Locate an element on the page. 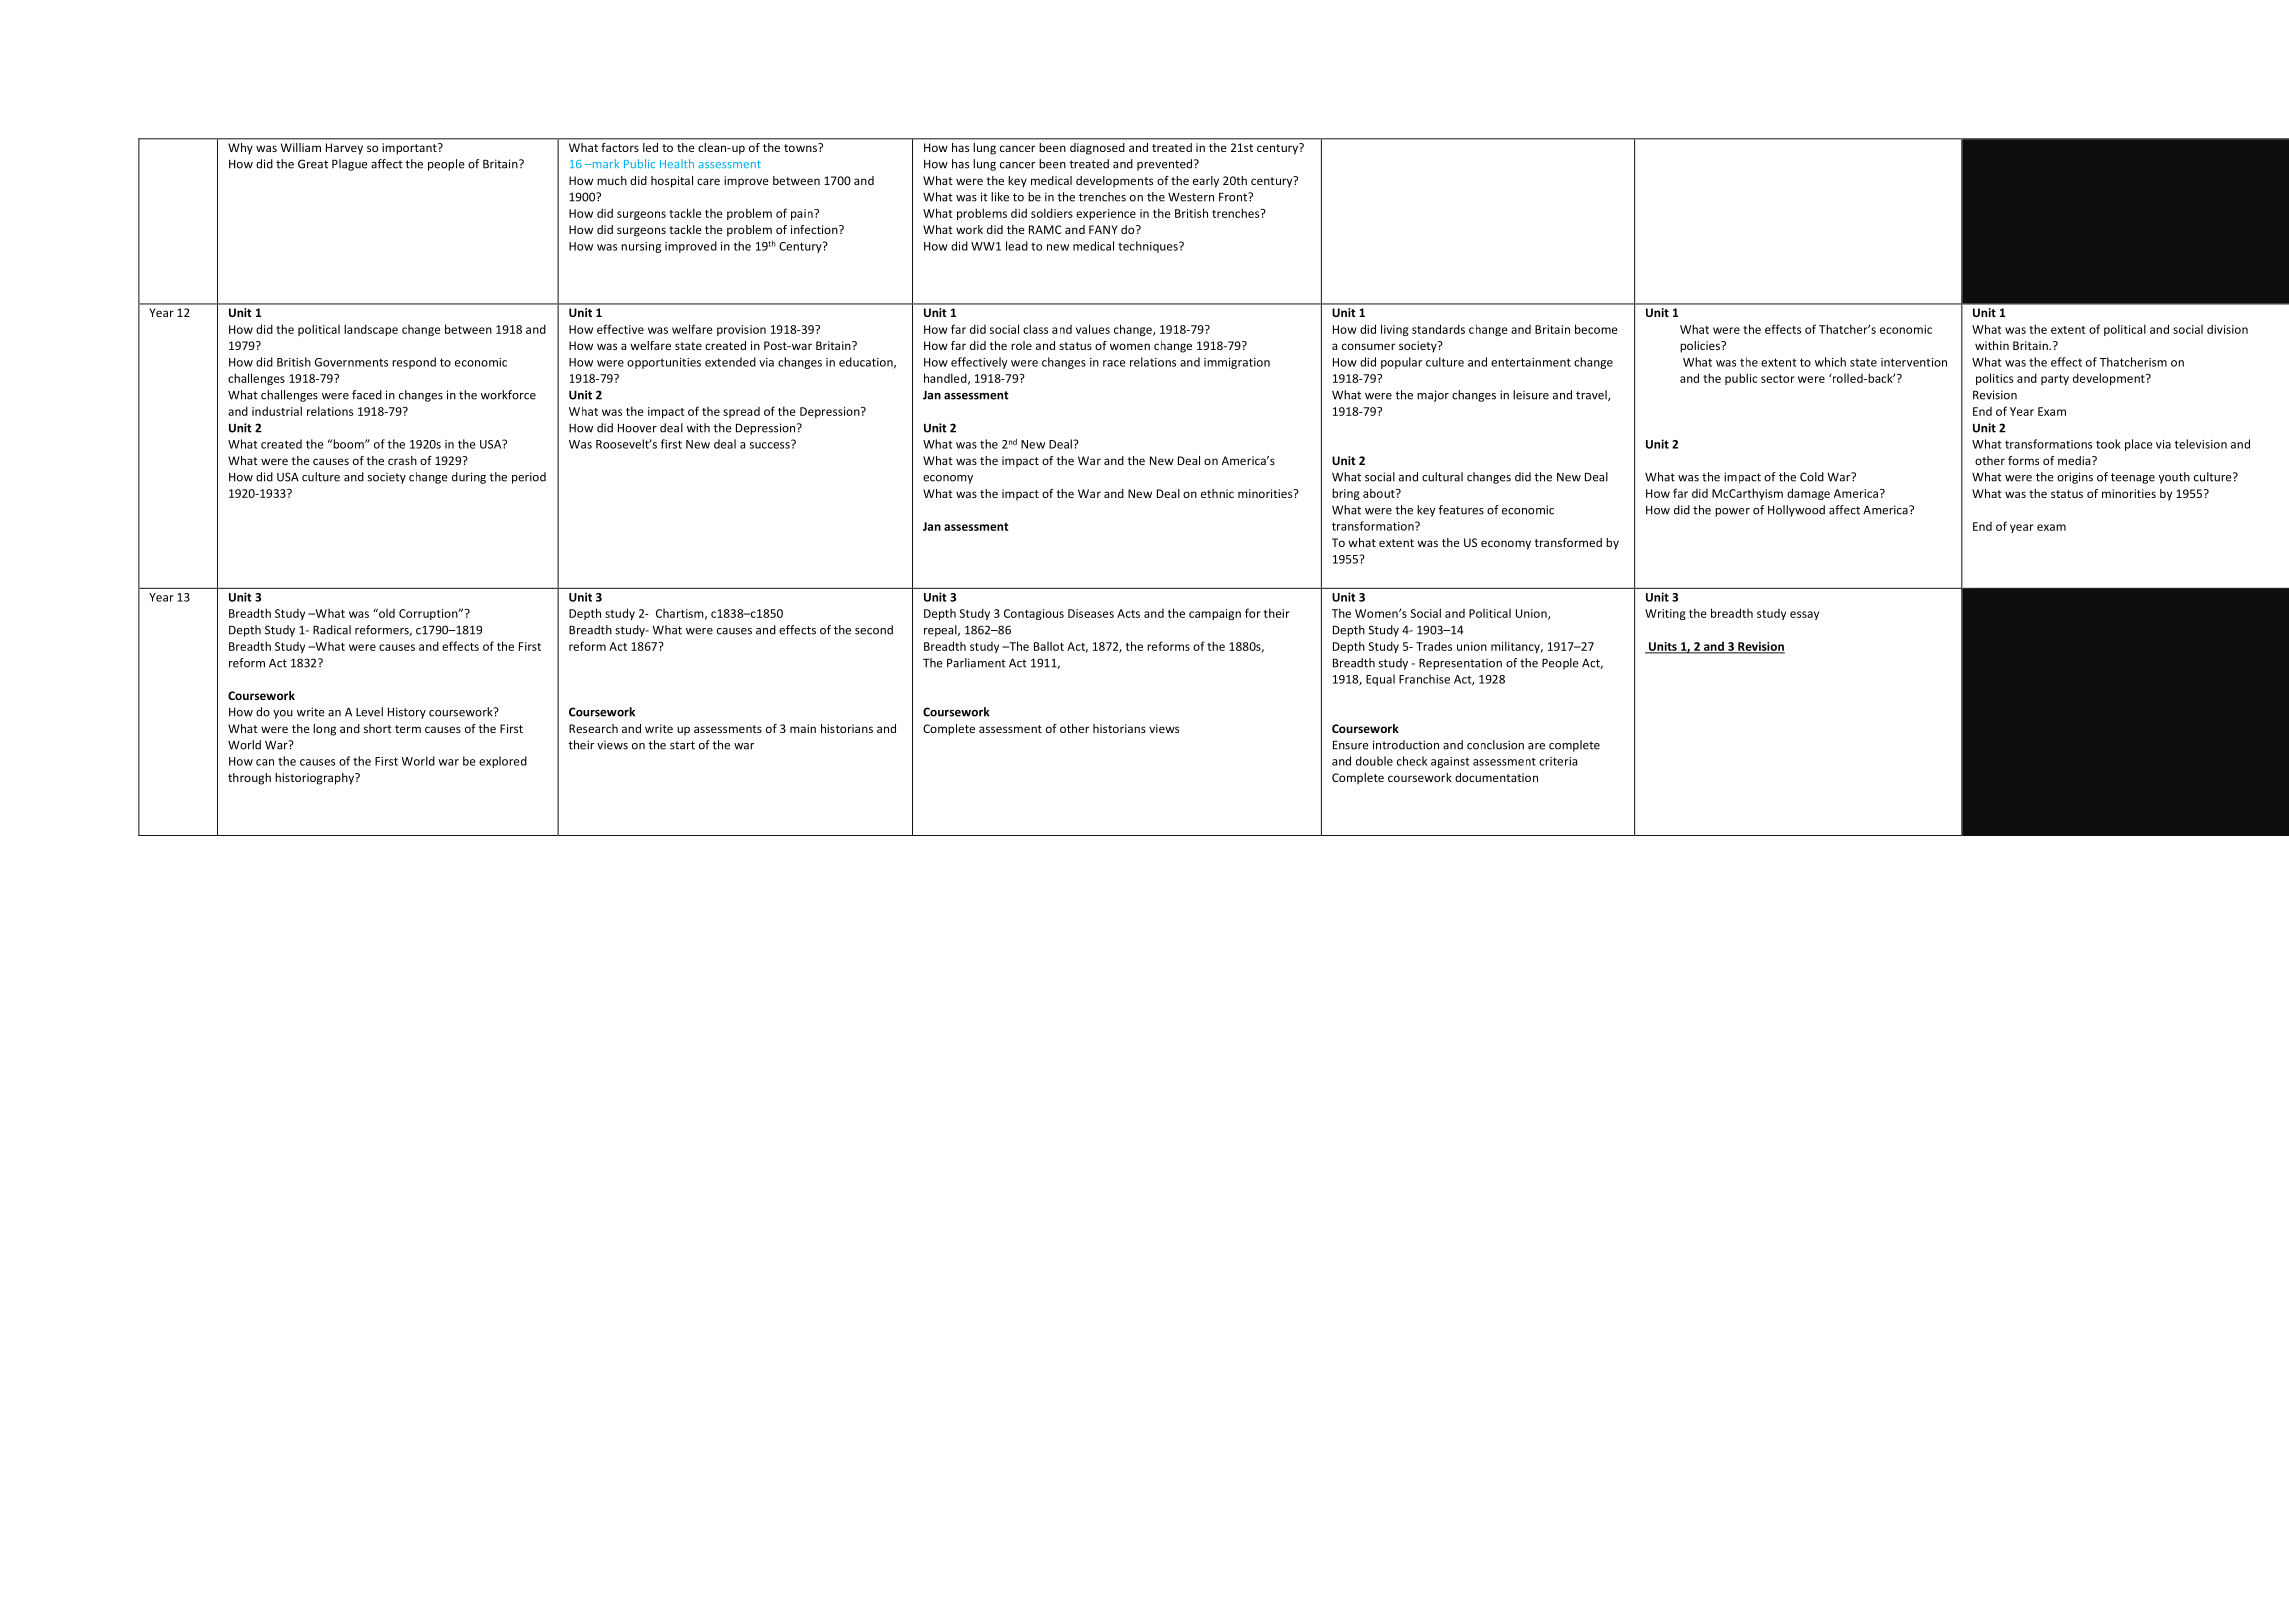 The image size is (2289, 1618). prevented is located at coordinates (1166, 165).
